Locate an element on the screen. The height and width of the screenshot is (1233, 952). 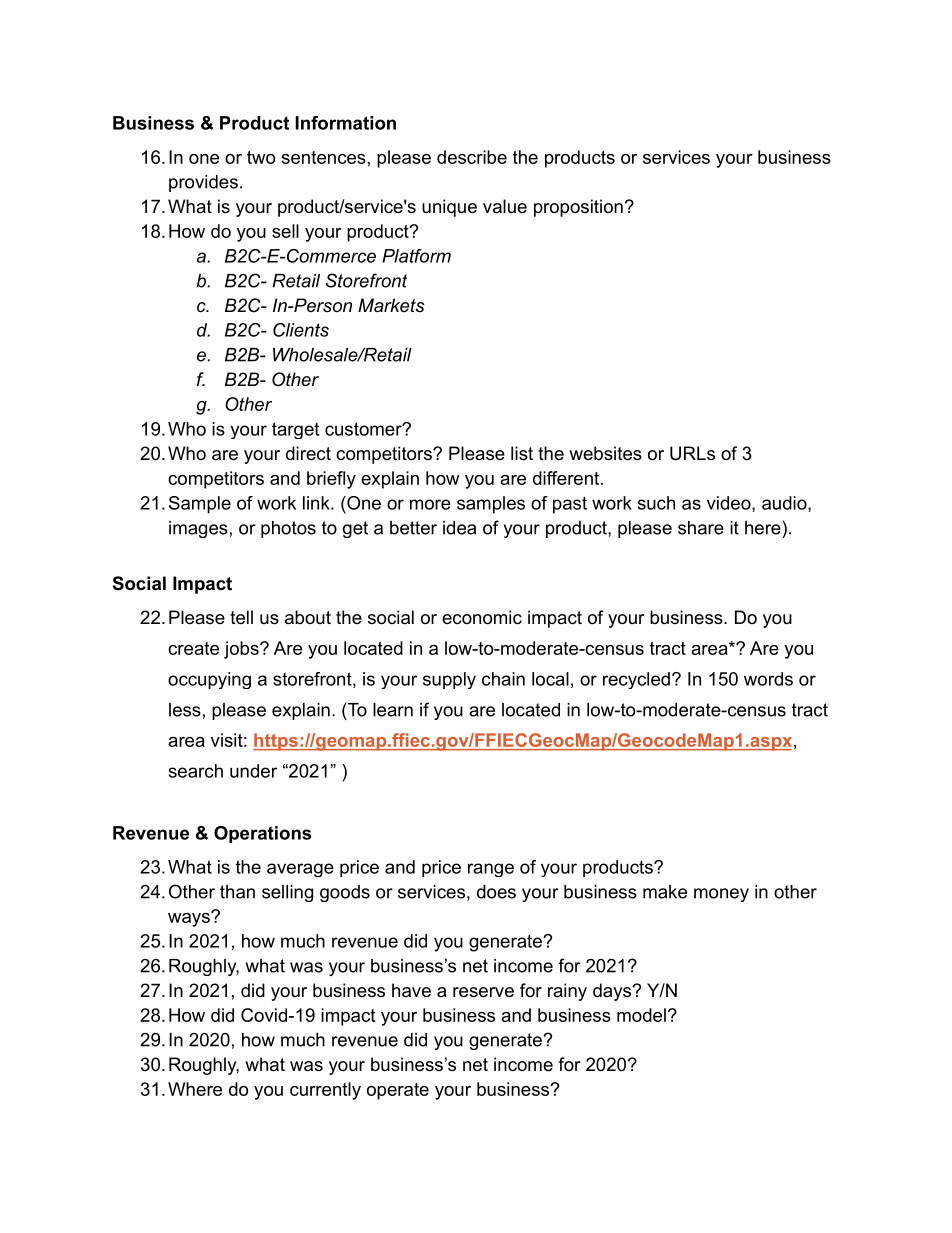
share is located at coordinates (701, 528).
